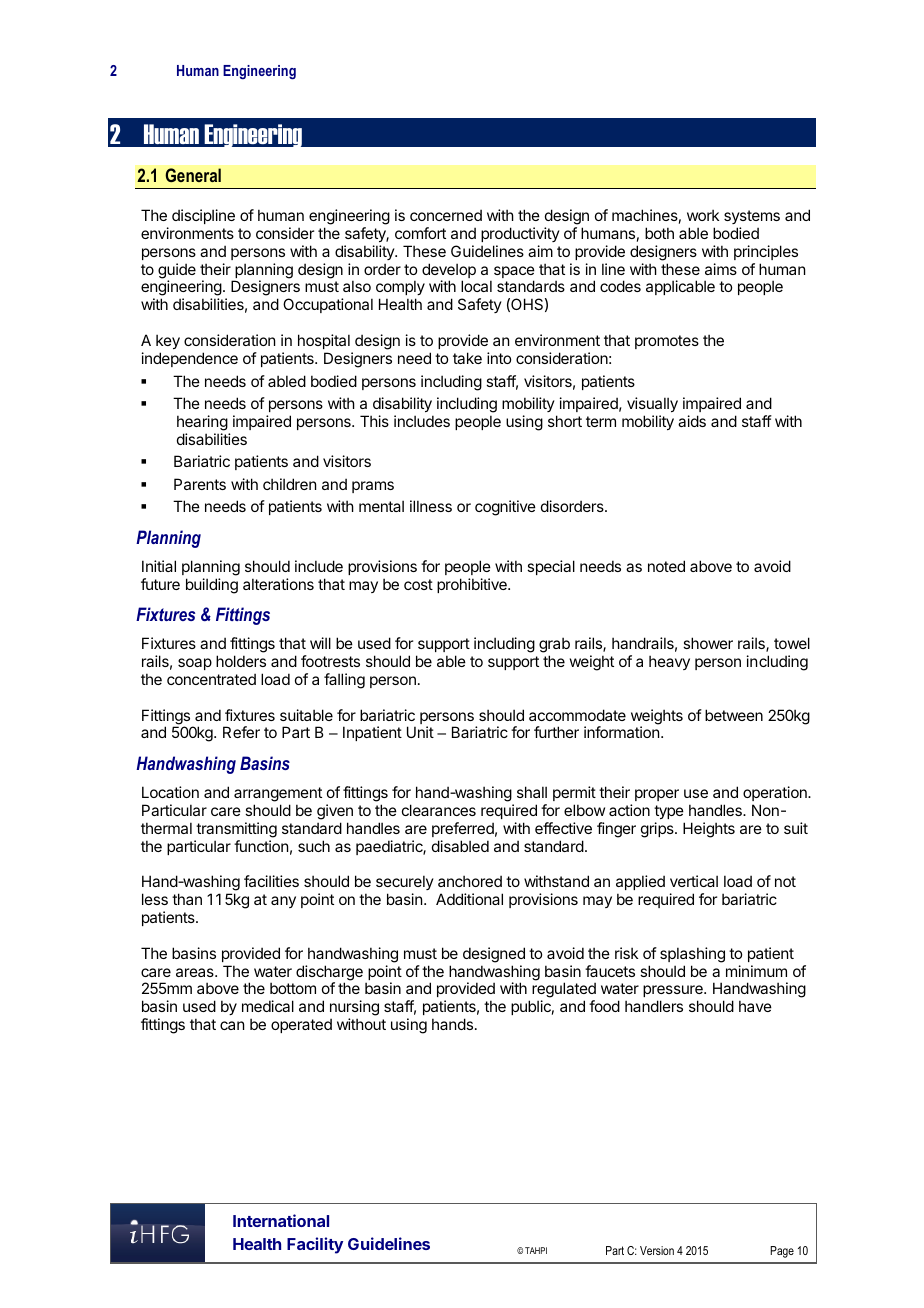  Describe the element at coordinates (202, 423) in the screenshot. I see `hearing` at that location.
